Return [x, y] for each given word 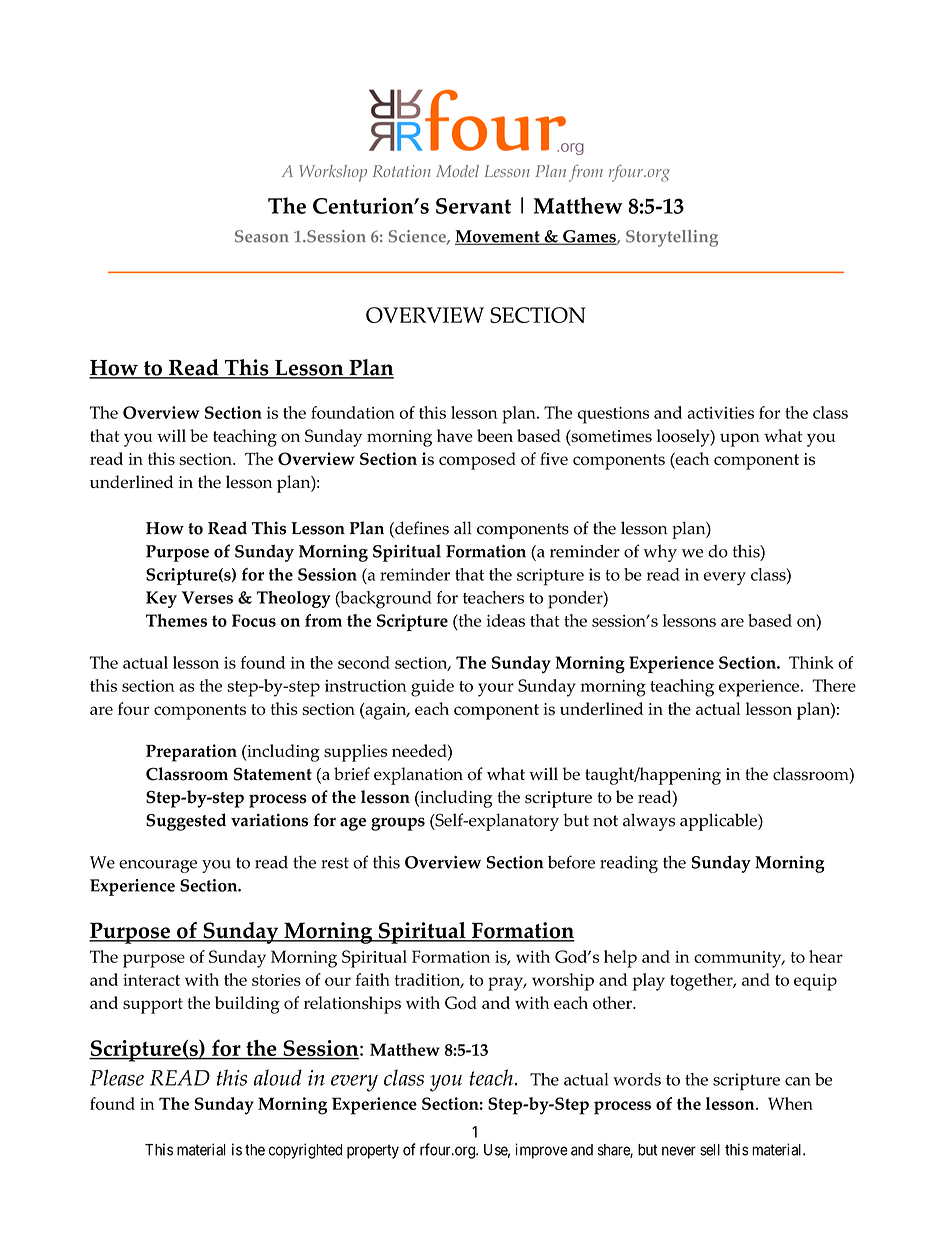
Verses [207, 597]
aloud [278, 1077]
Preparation [191, 753]
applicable [719, 822]
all [463, 528]
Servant [473, 206]
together [702, 982]
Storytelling [672, 238]
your [496, 690]
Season [262, 236]
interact [151, 980]
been [495, 435]
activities [720, 413]
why [660, 553]
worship [563, 982]
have [455, 435]
